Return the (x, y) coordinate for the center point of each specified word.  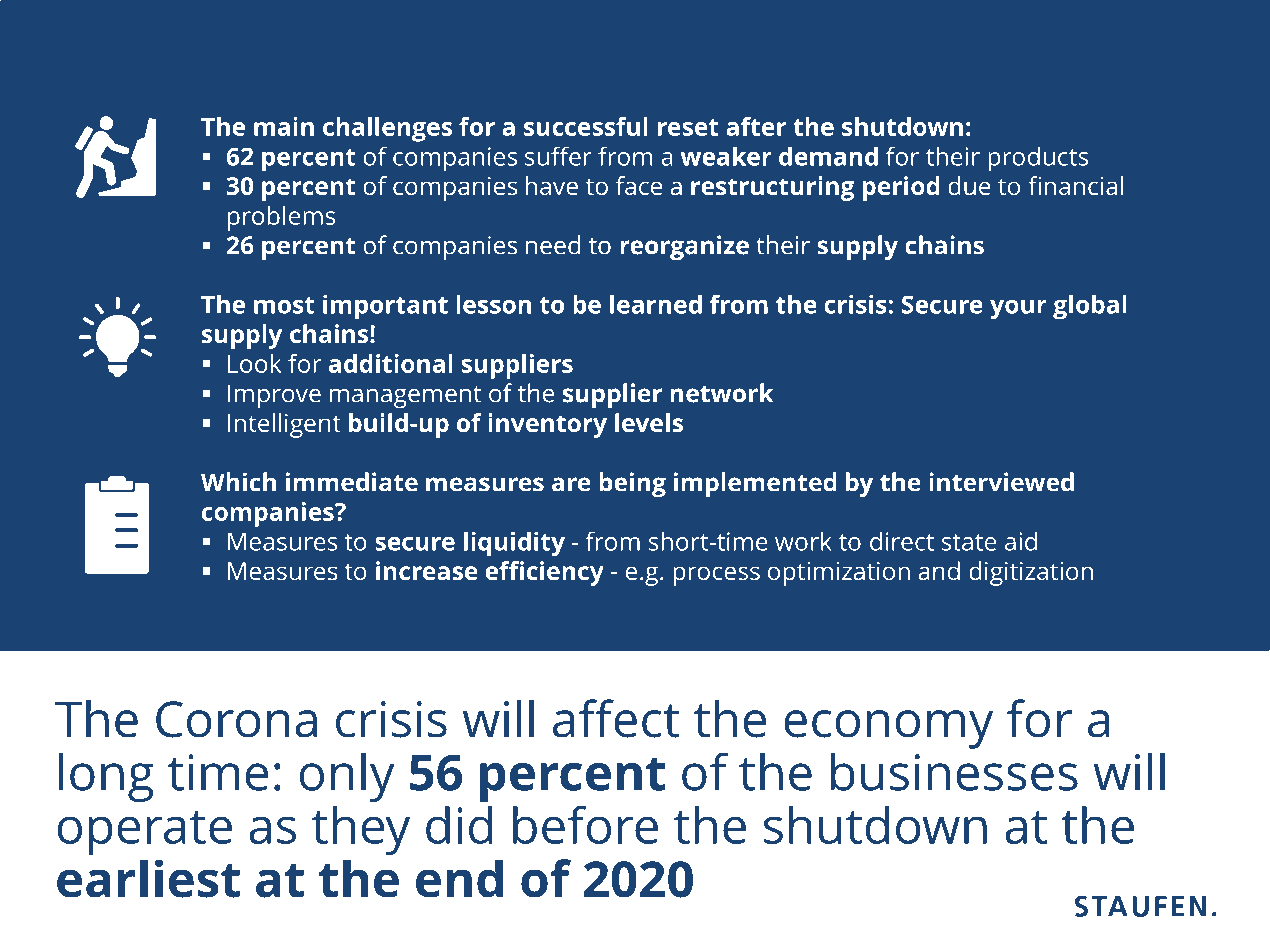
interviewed (1001, 482)
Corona (236, 719)
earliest (148, 878)
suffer (558, 156)
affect (616, 718)
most (284, 305)
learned (656, 304)
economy (888, 729)
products (1038, 159)
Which (238, 482)
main (284, 126)
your (1018, 310)
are (571, 484)
